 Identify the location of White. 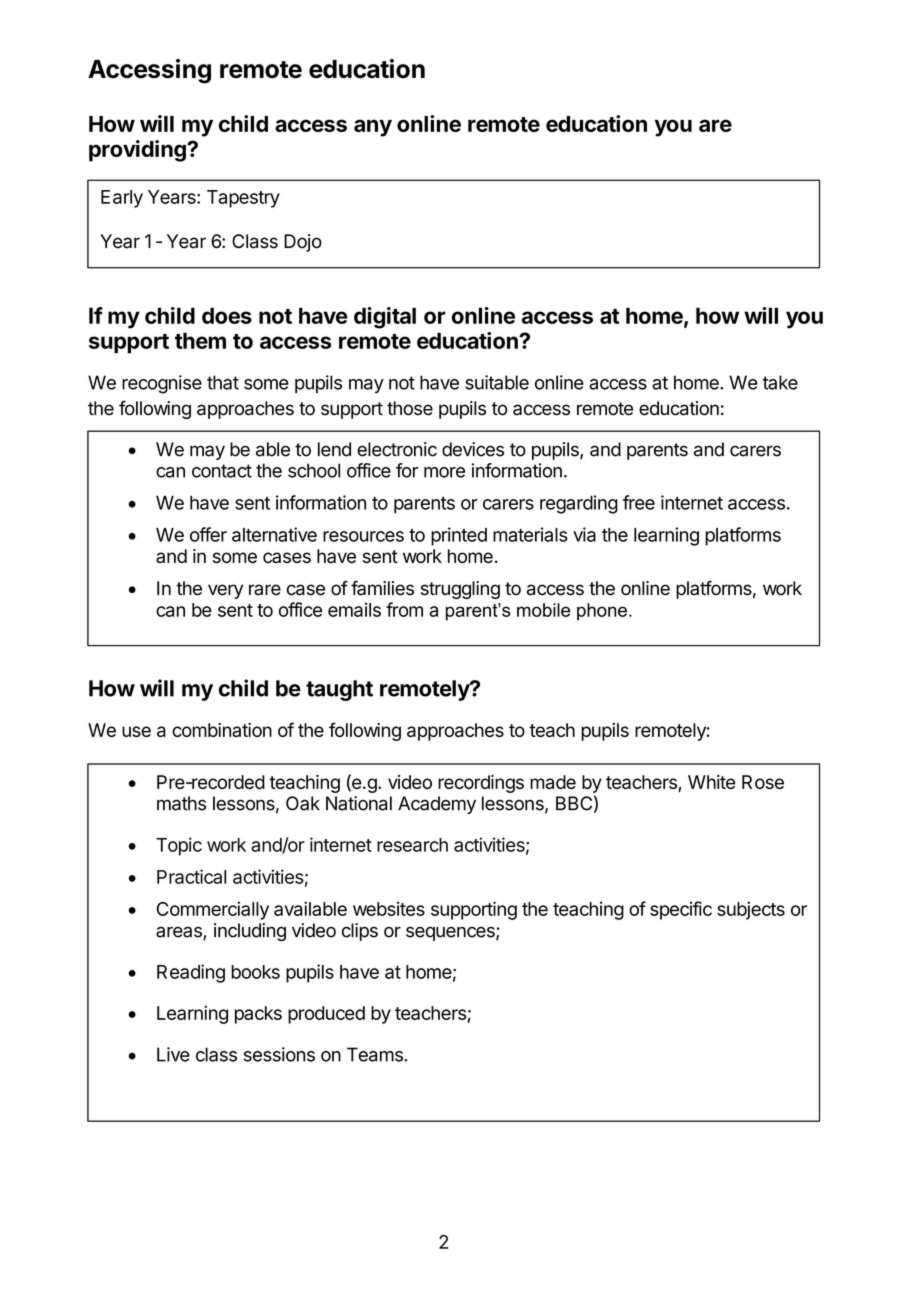
(711, 782).
